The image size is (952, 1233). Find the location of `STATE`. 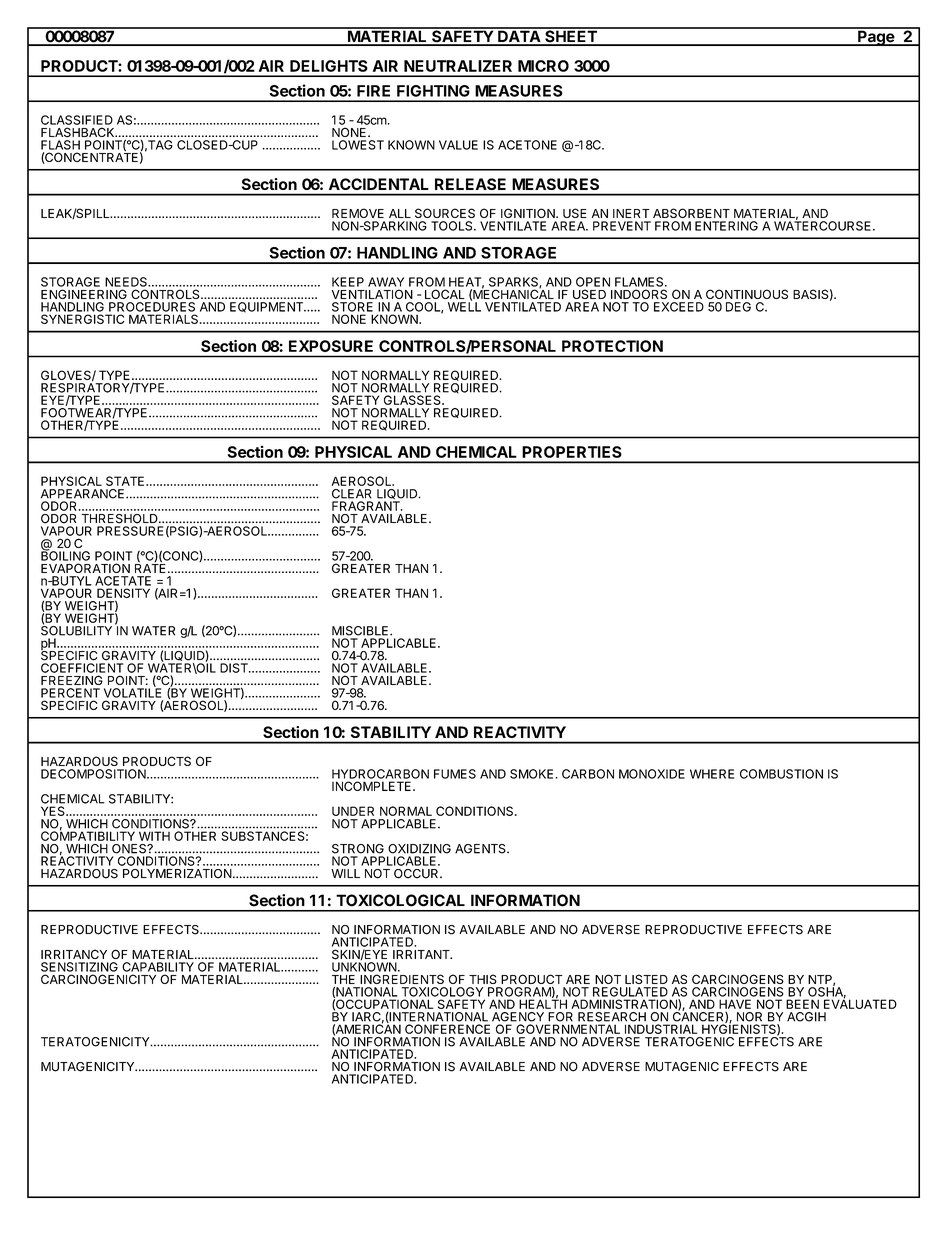

STATE is located at coordinates (126, 481).
